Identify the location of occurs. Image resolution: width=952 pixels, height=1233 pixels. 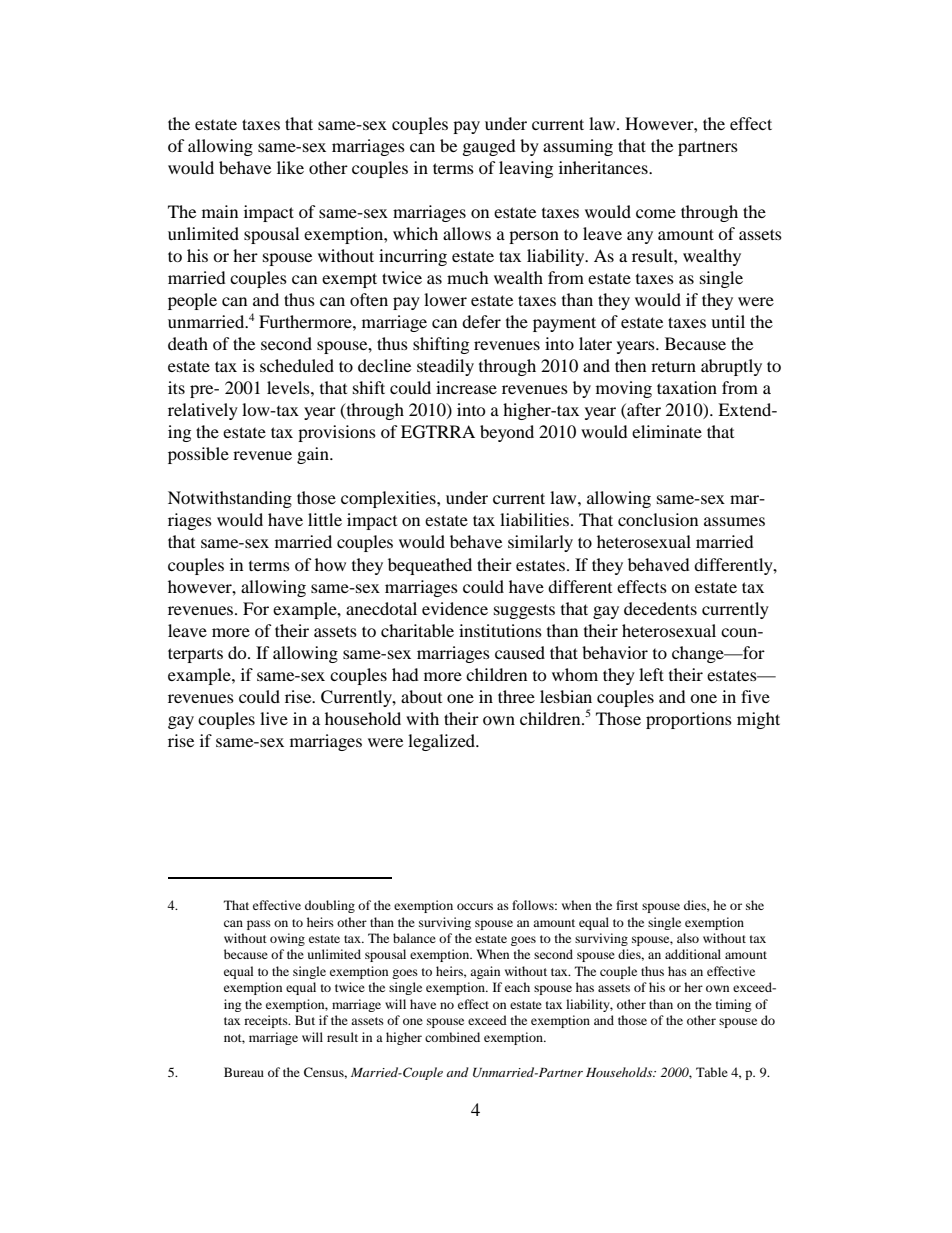
(475, 906).
